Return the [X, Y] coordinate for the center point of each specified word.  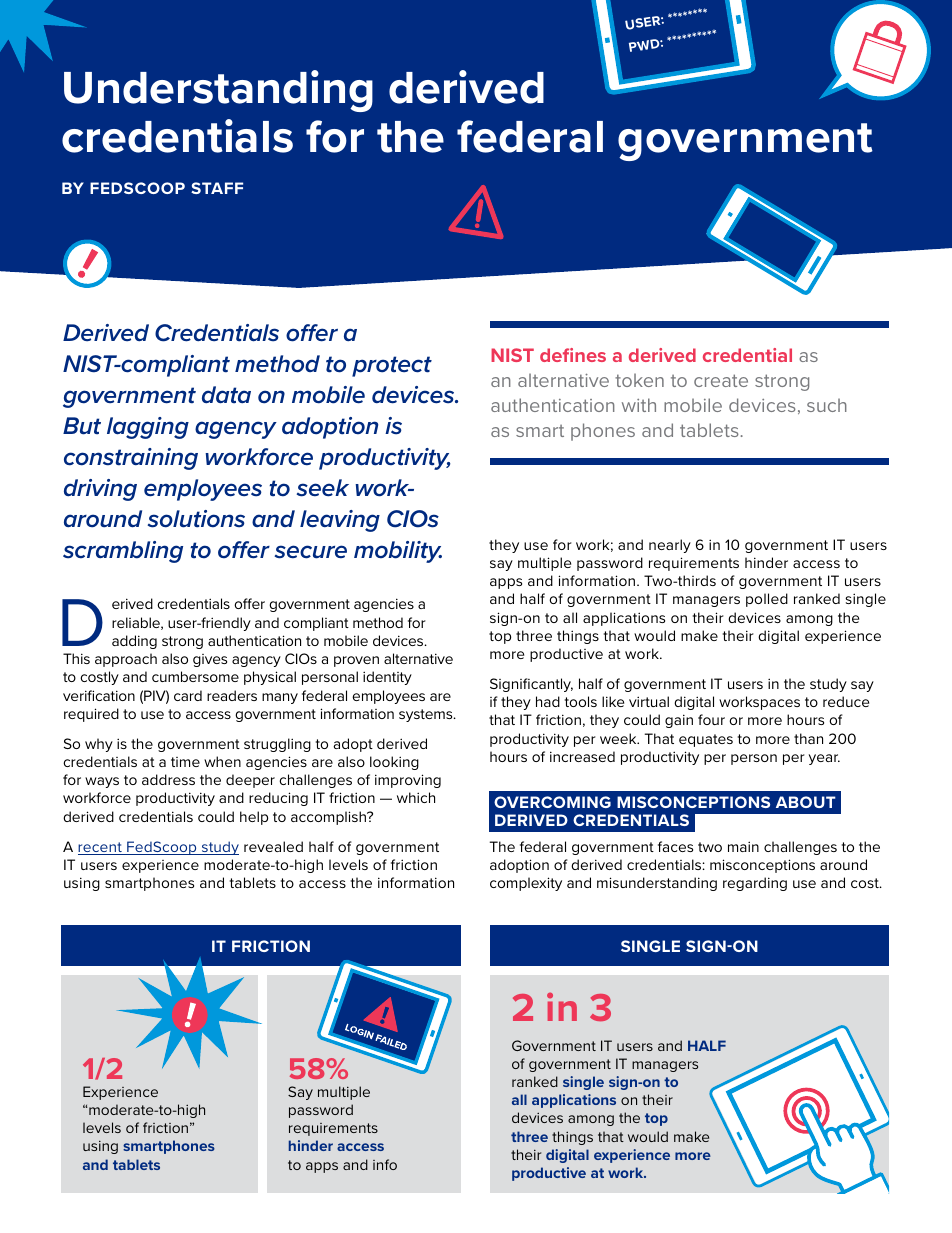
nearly [670, 546]
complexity [526, 884]
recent [101, 848]
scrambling [123, 552]
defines [573, 355]
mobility [398, 552]
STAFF [217, 188]
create [721, 380]
